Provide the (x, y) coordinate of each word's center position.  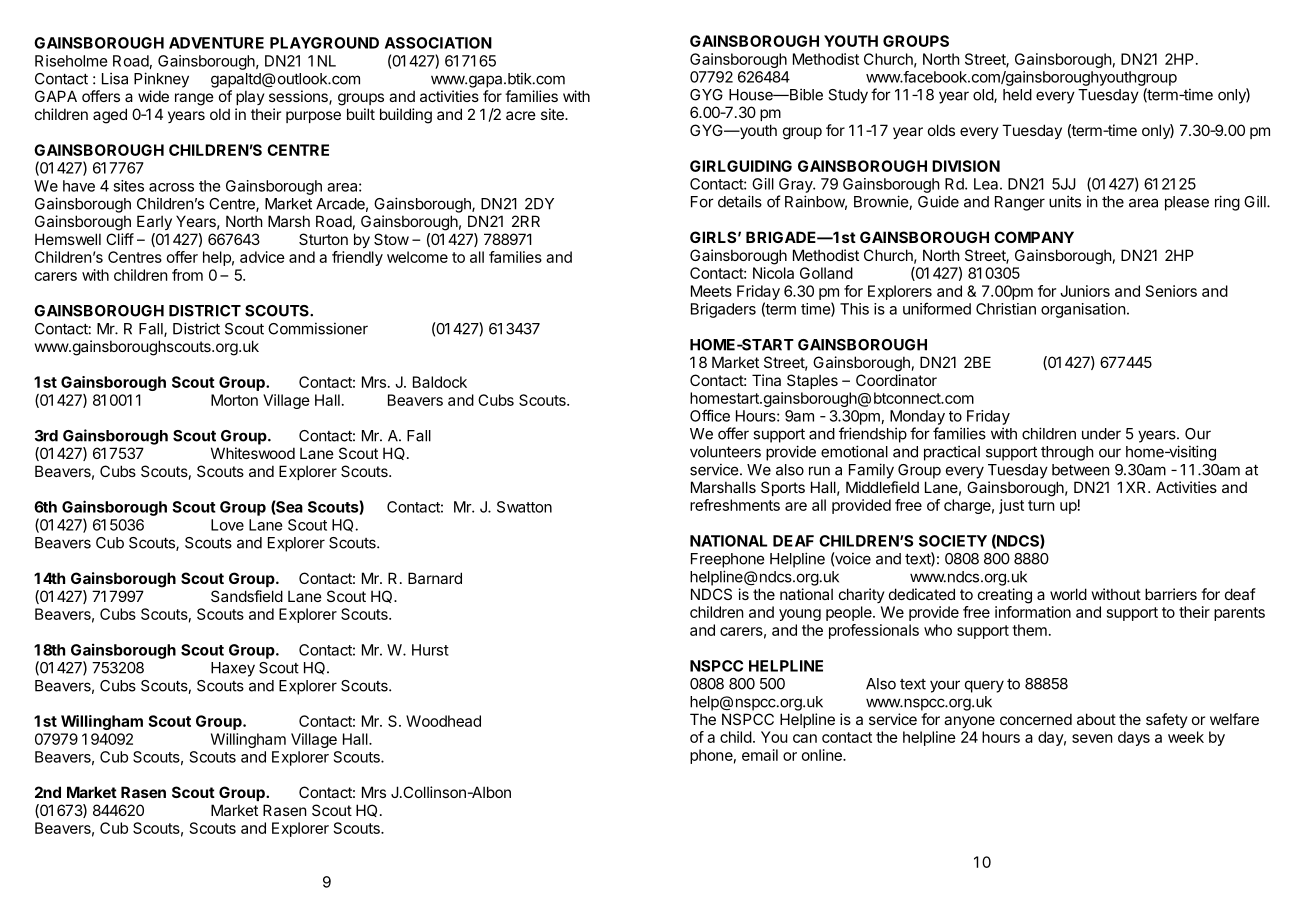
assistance (134, 716)
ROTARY (727, 398)
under (1101, 434)
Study (848, 96)
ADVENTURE (216, 43)
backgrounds (227, 378)
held (1017, 95)
